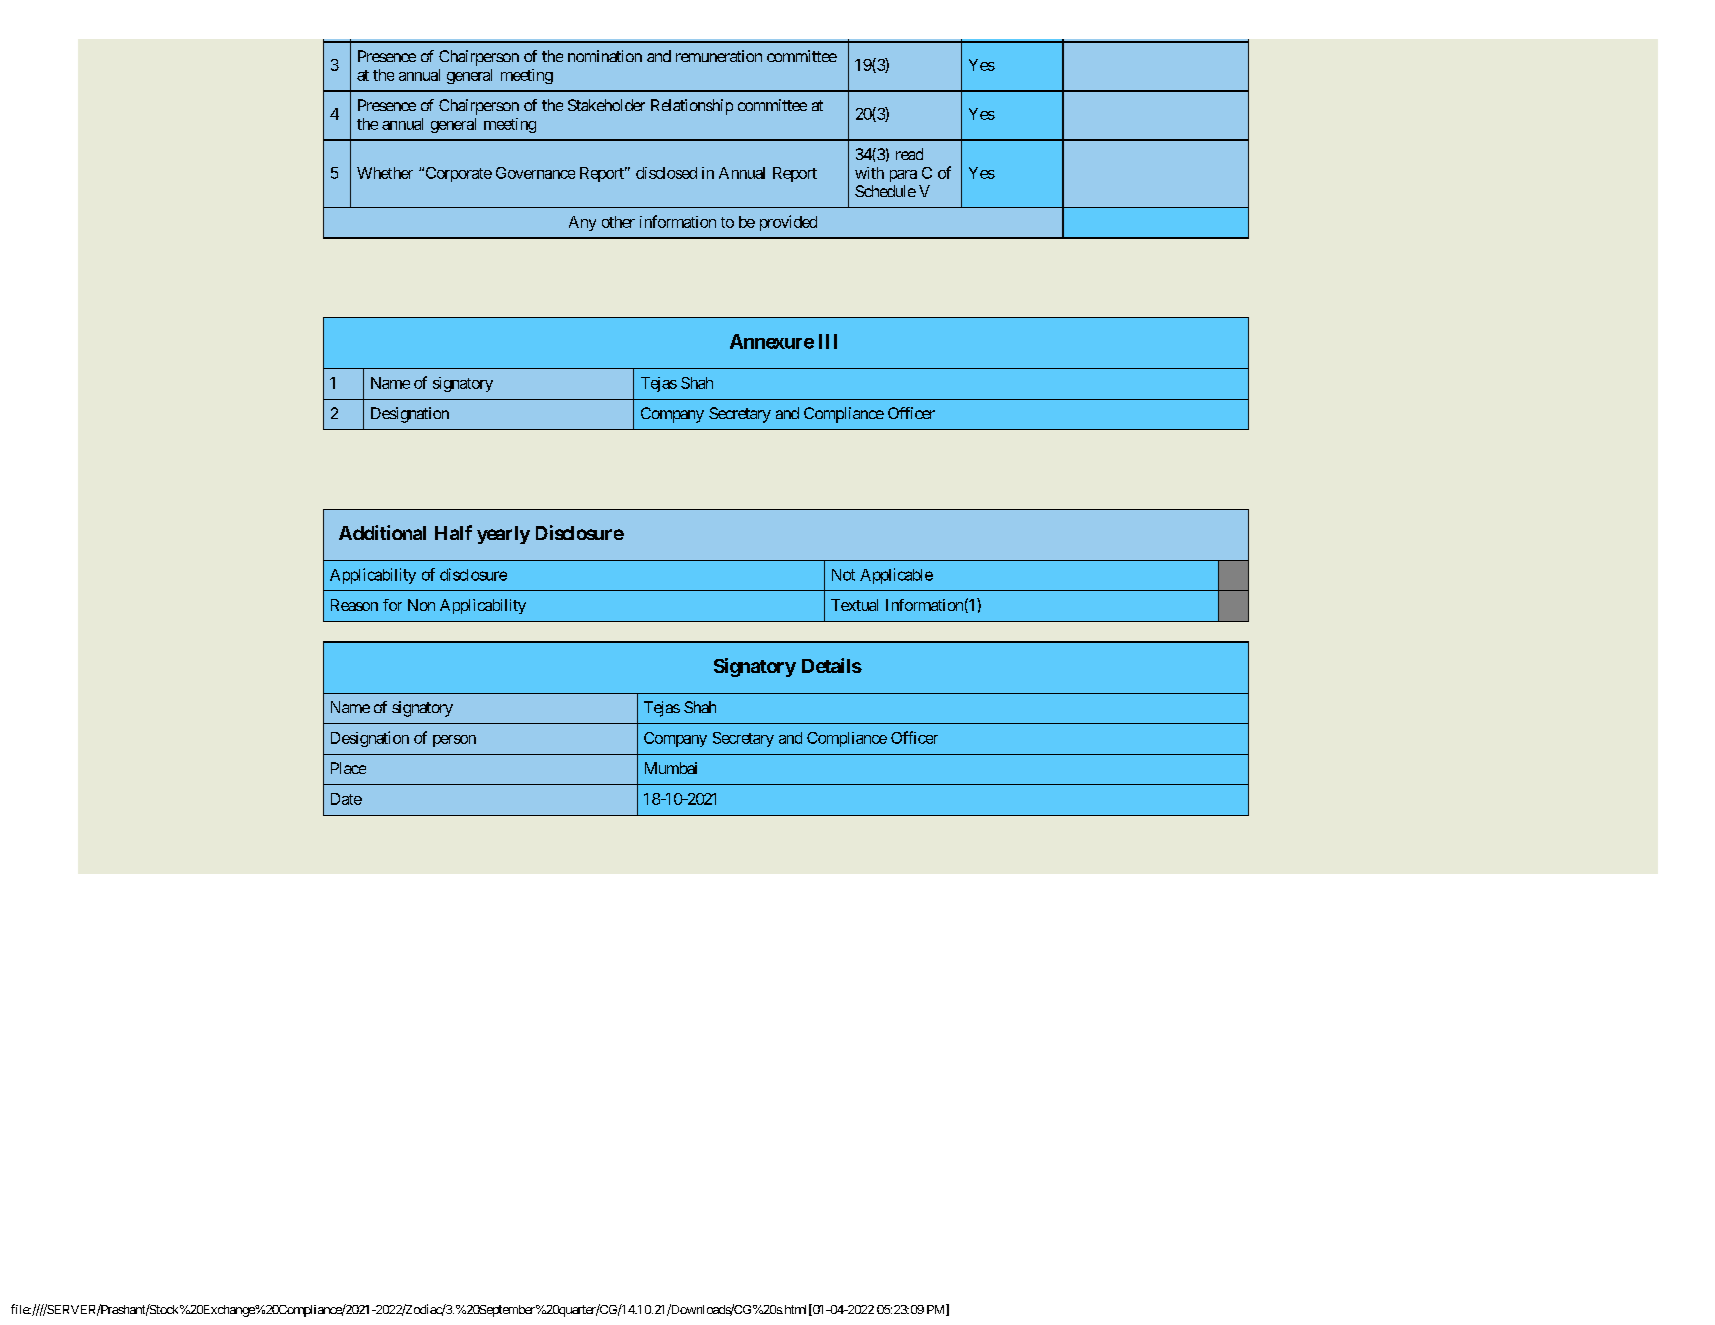 The image size is (1715, 1325). What do you see at coordinates (828, 341) in the screenshot?
I see `III` at bounding box center [828, 341].
